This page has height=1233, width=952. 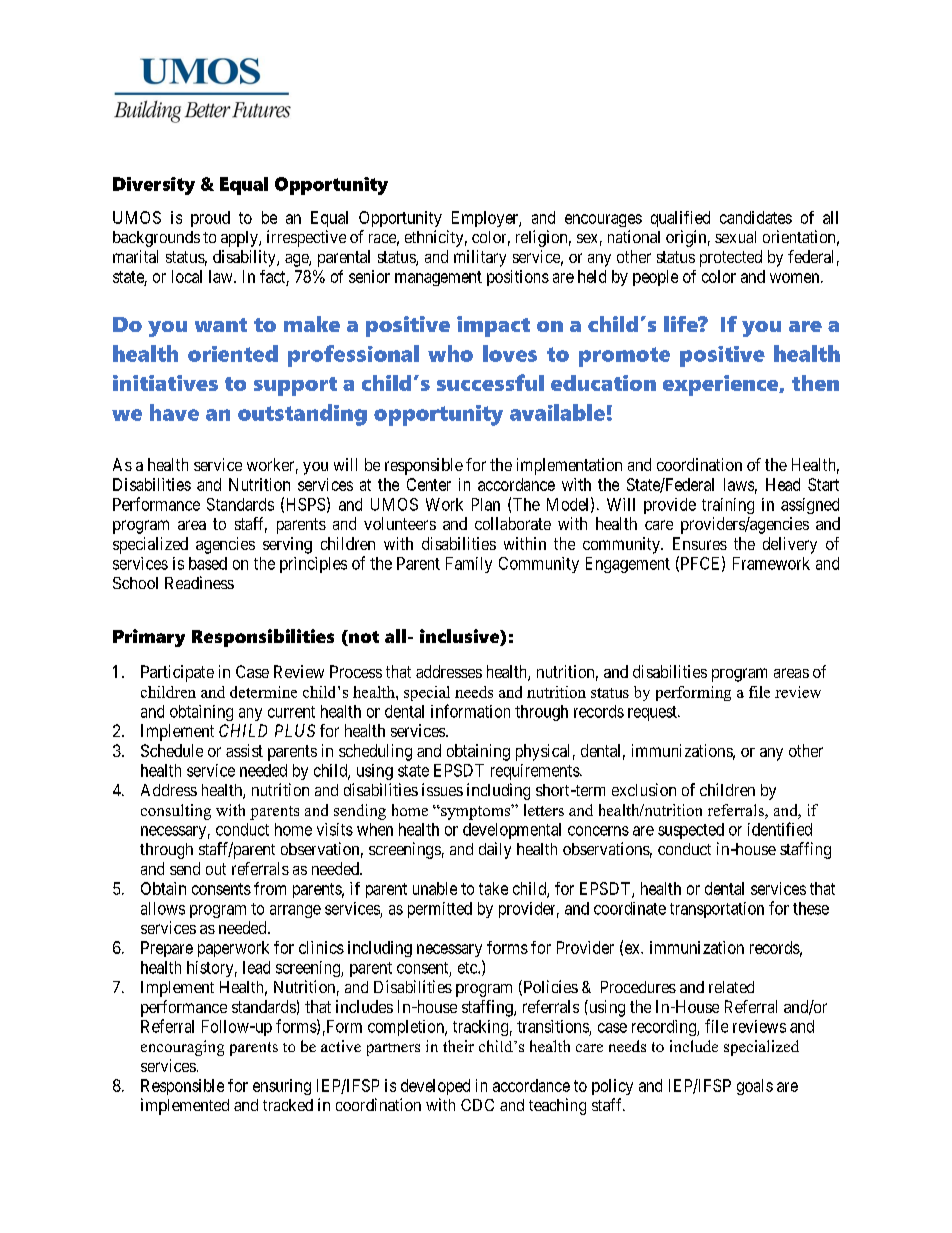 I want to click on CDC, so click(x=477, y=1105).
